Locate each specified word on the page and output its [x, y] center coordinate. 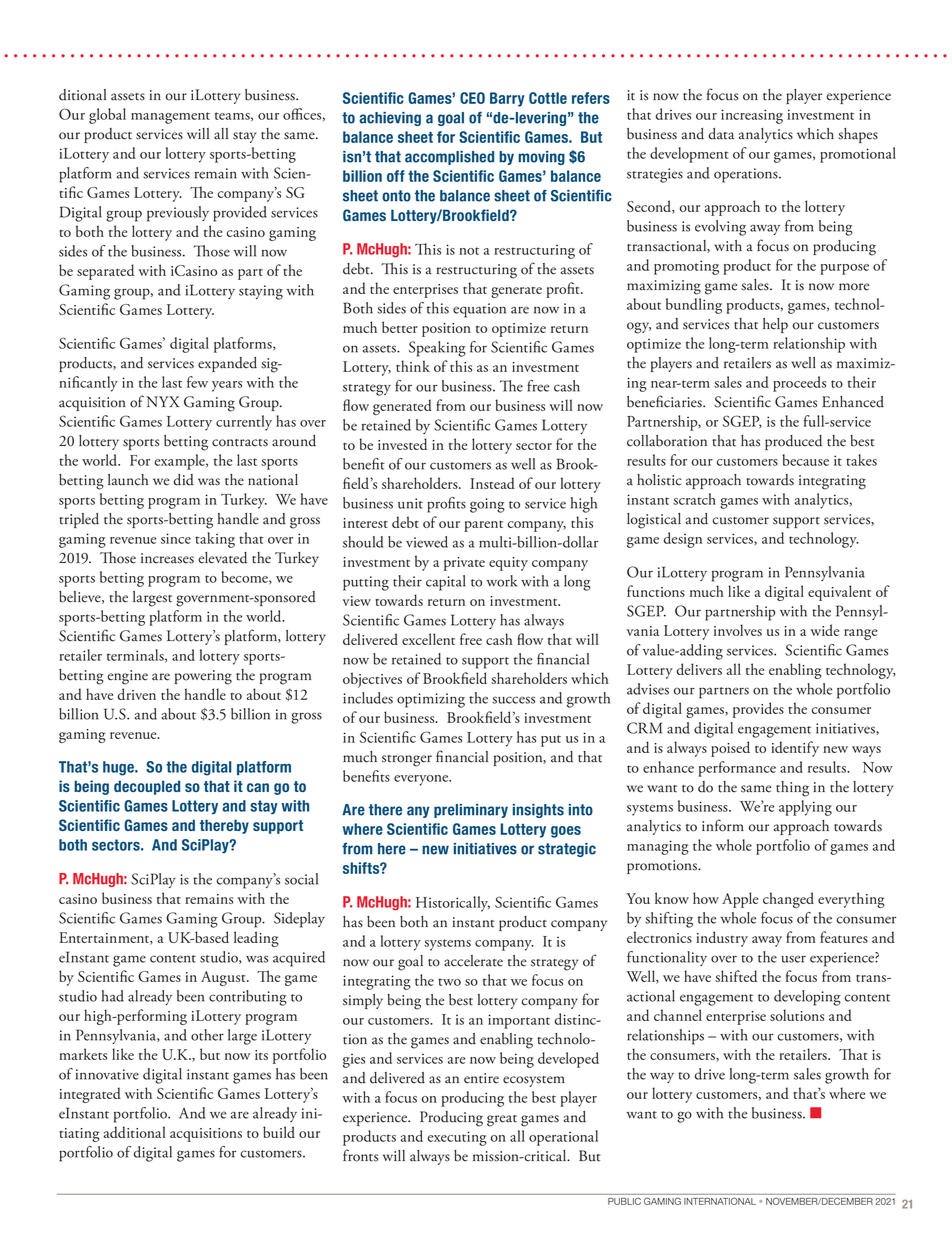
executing [457, 1138]
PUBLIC [624, 1201]
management [170, 118]
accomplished [449, 158]
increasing [752, 116]
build [279, 1132]
